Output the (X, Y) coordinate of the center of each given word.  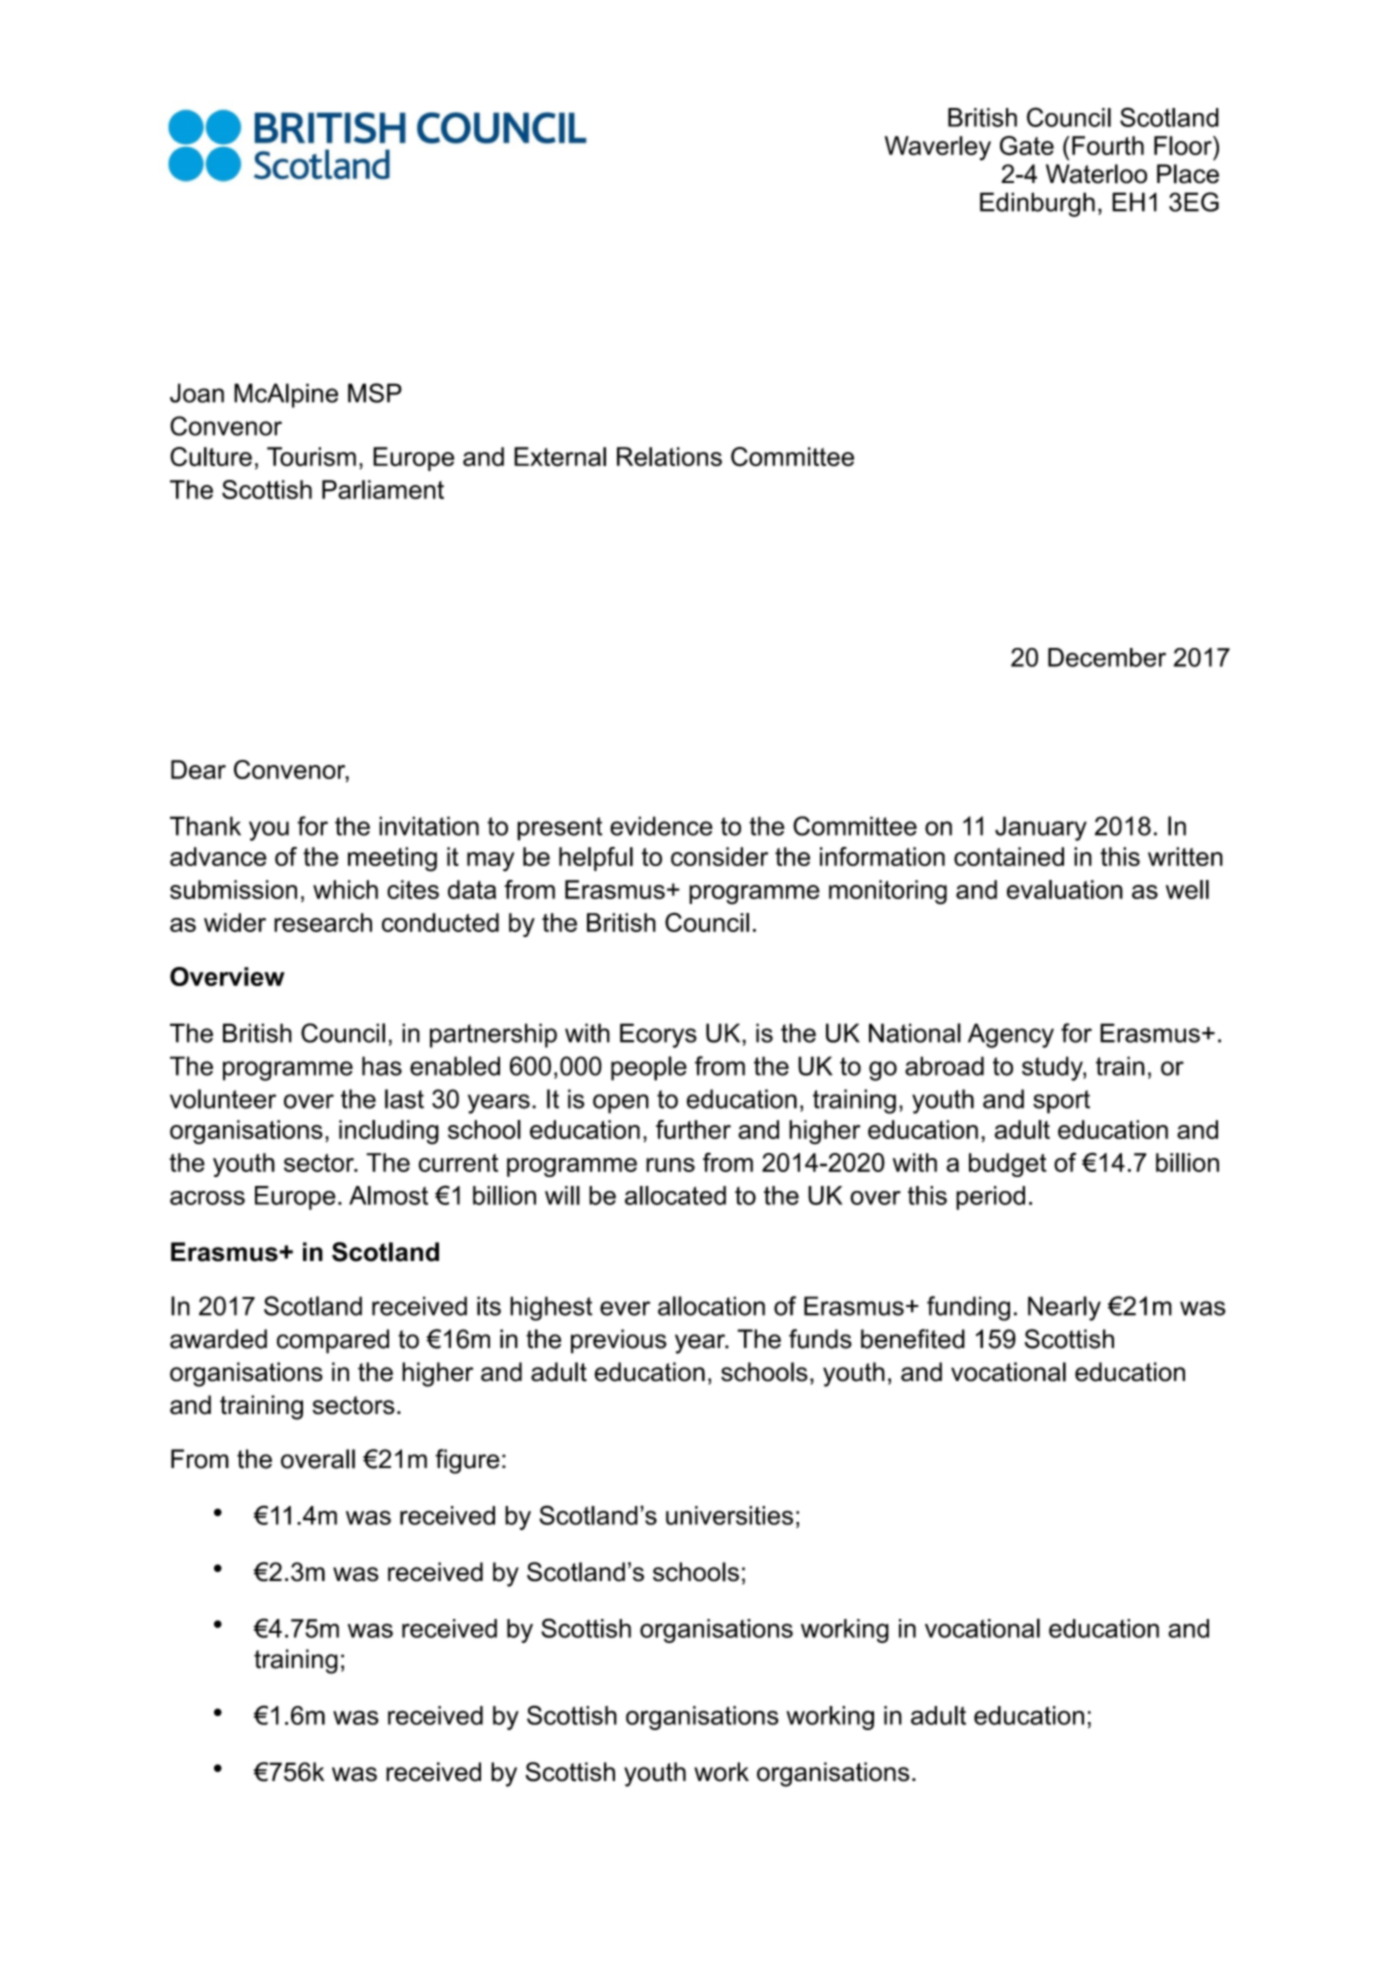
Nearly (1064, 1308)
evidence (661, 826)
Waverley (938, 148)
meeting (392, 859)
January (1041, 828)
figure (467, 1461)
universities (729, 1515)
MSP (375, 393)
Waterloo (1096, 174)
